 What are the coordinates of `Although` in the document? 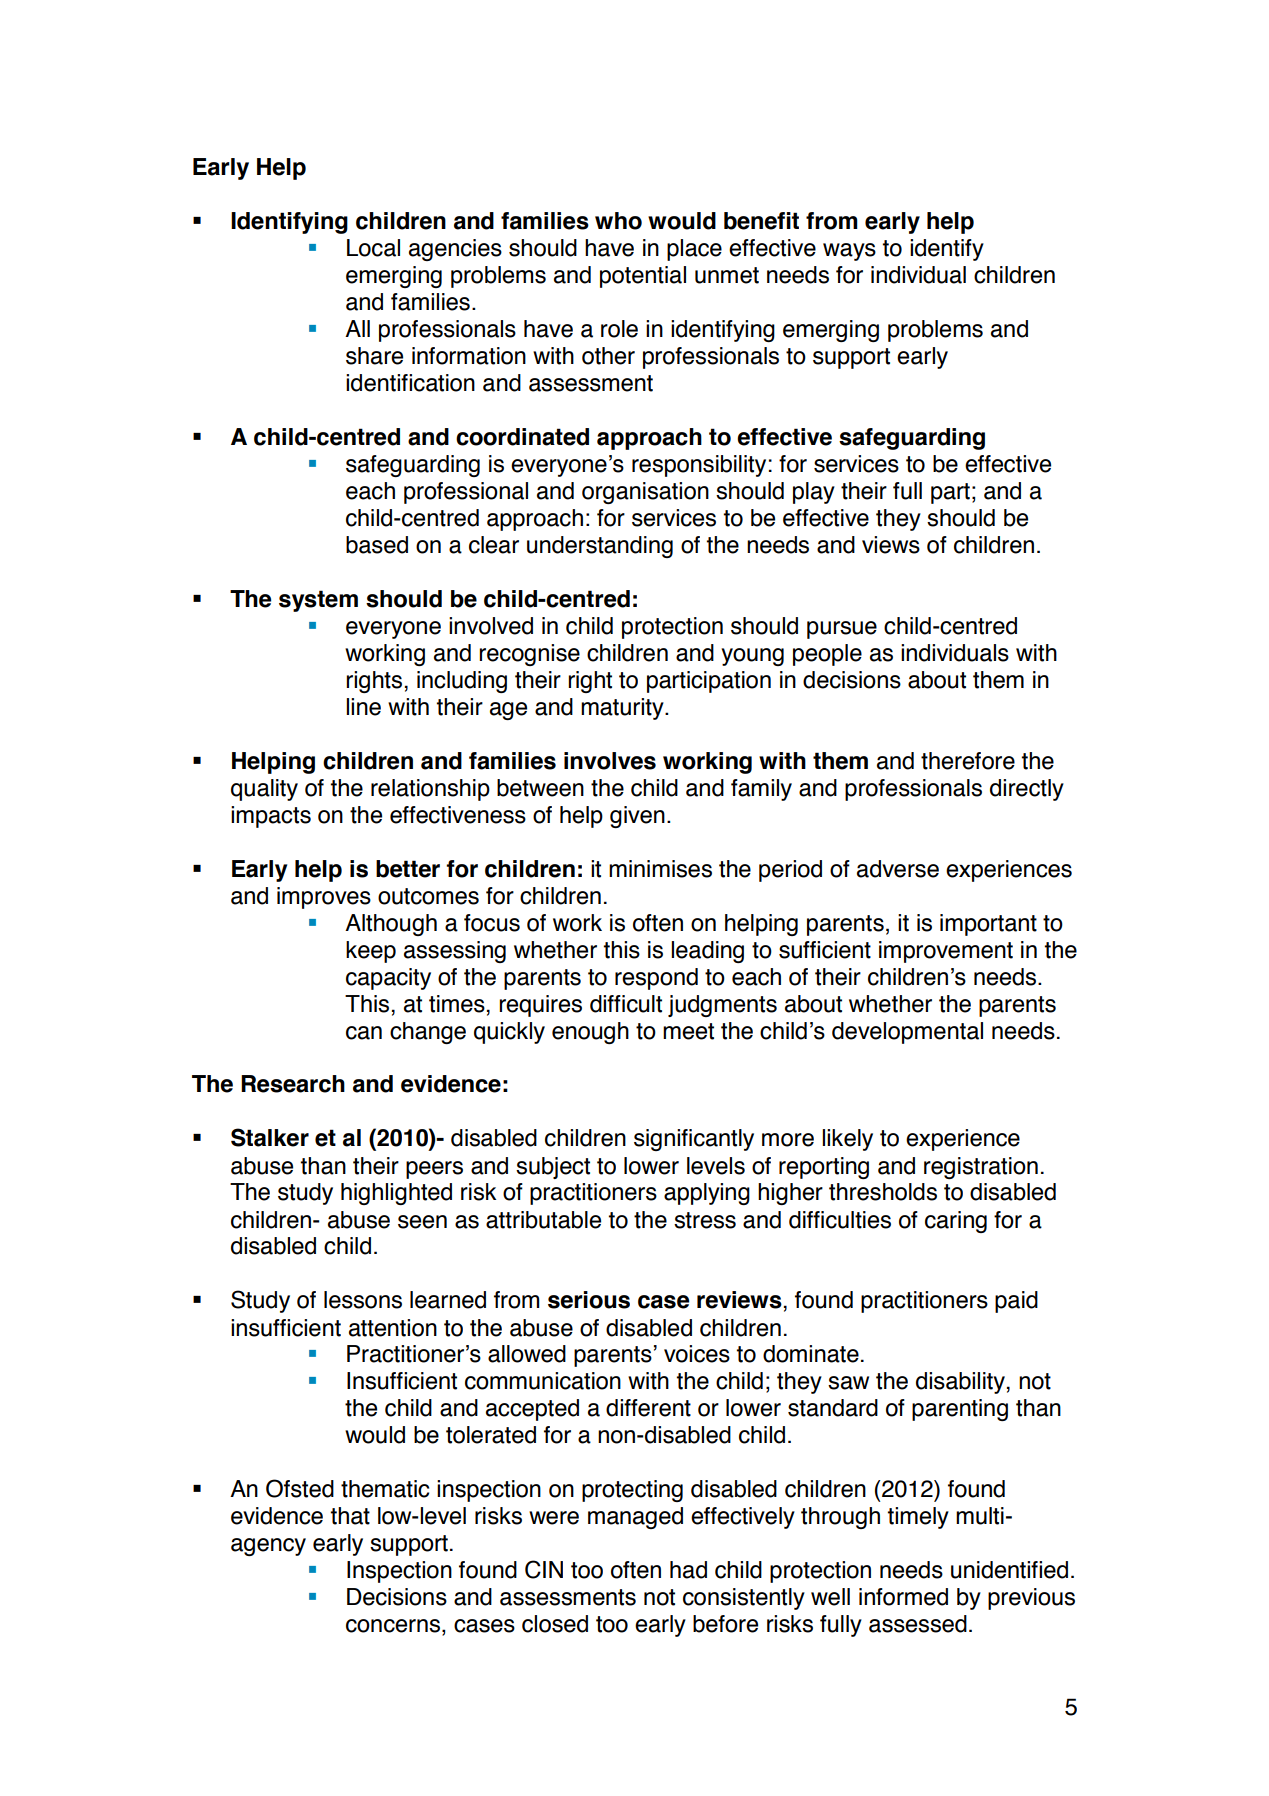 It's located at (391, 925).
